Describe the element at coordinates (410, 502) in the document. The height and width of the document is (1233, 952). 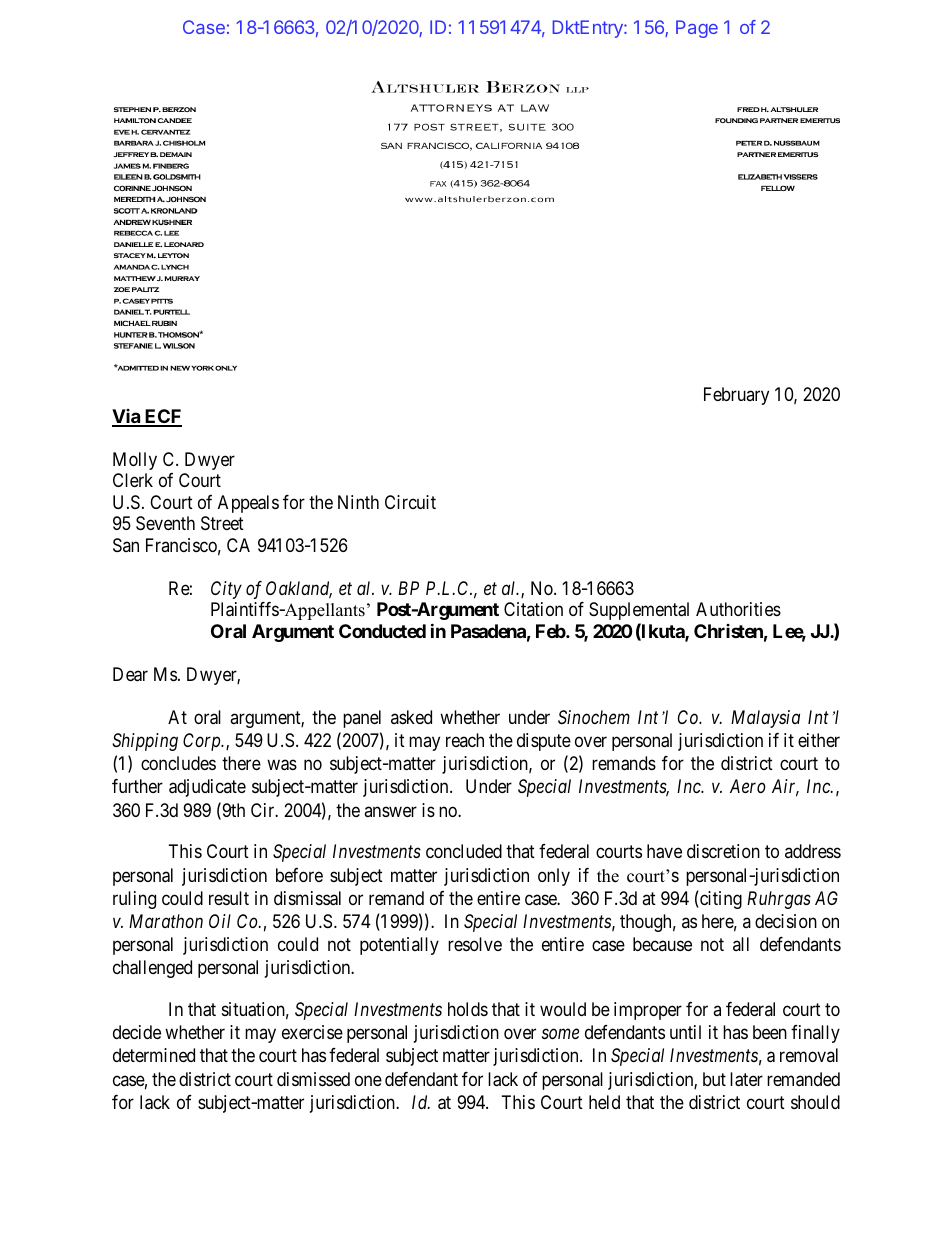
I see `Circuit` at that location.
